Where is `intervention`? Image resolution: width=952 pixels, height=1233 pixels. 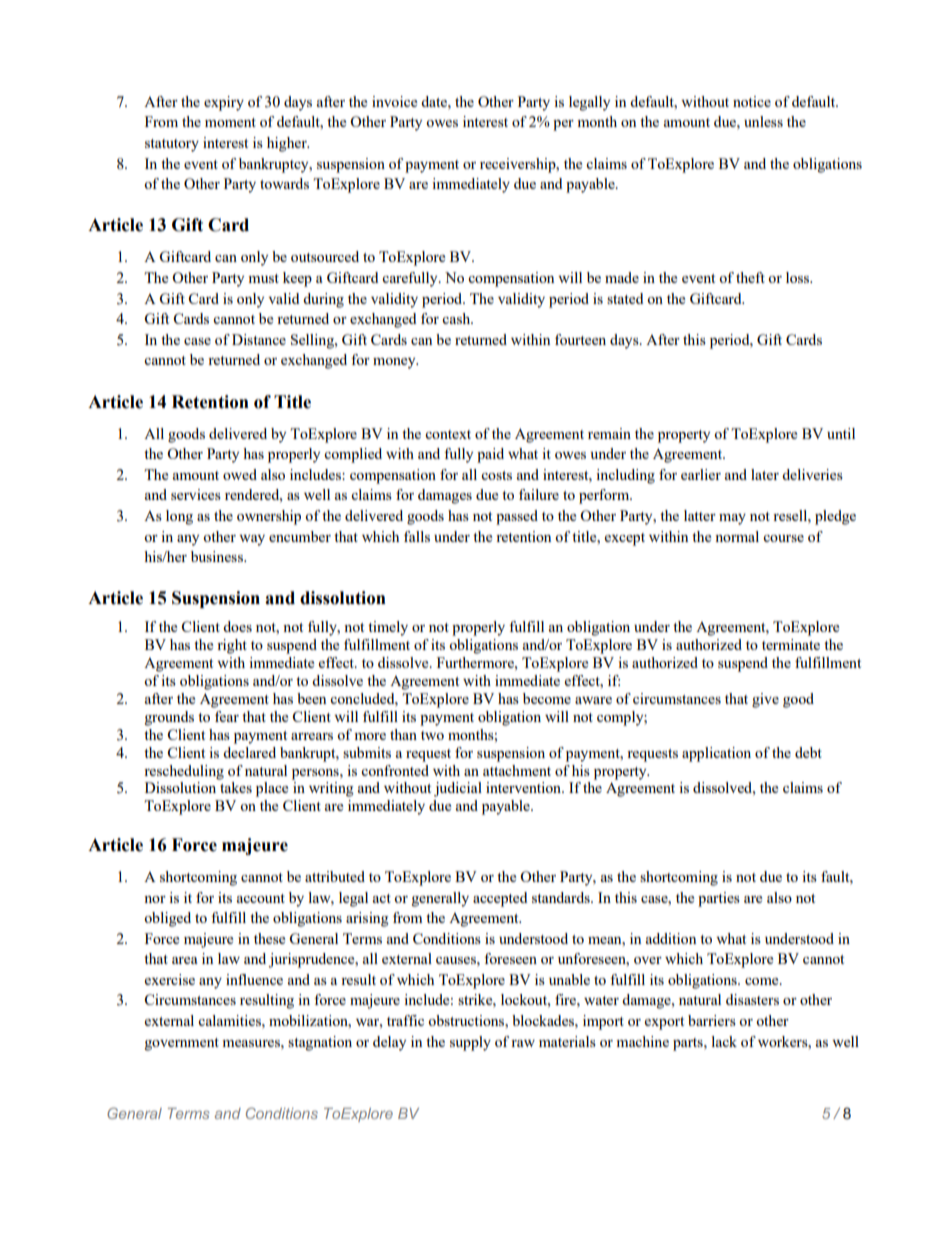 intervention is located at coordinates (525, 787).
